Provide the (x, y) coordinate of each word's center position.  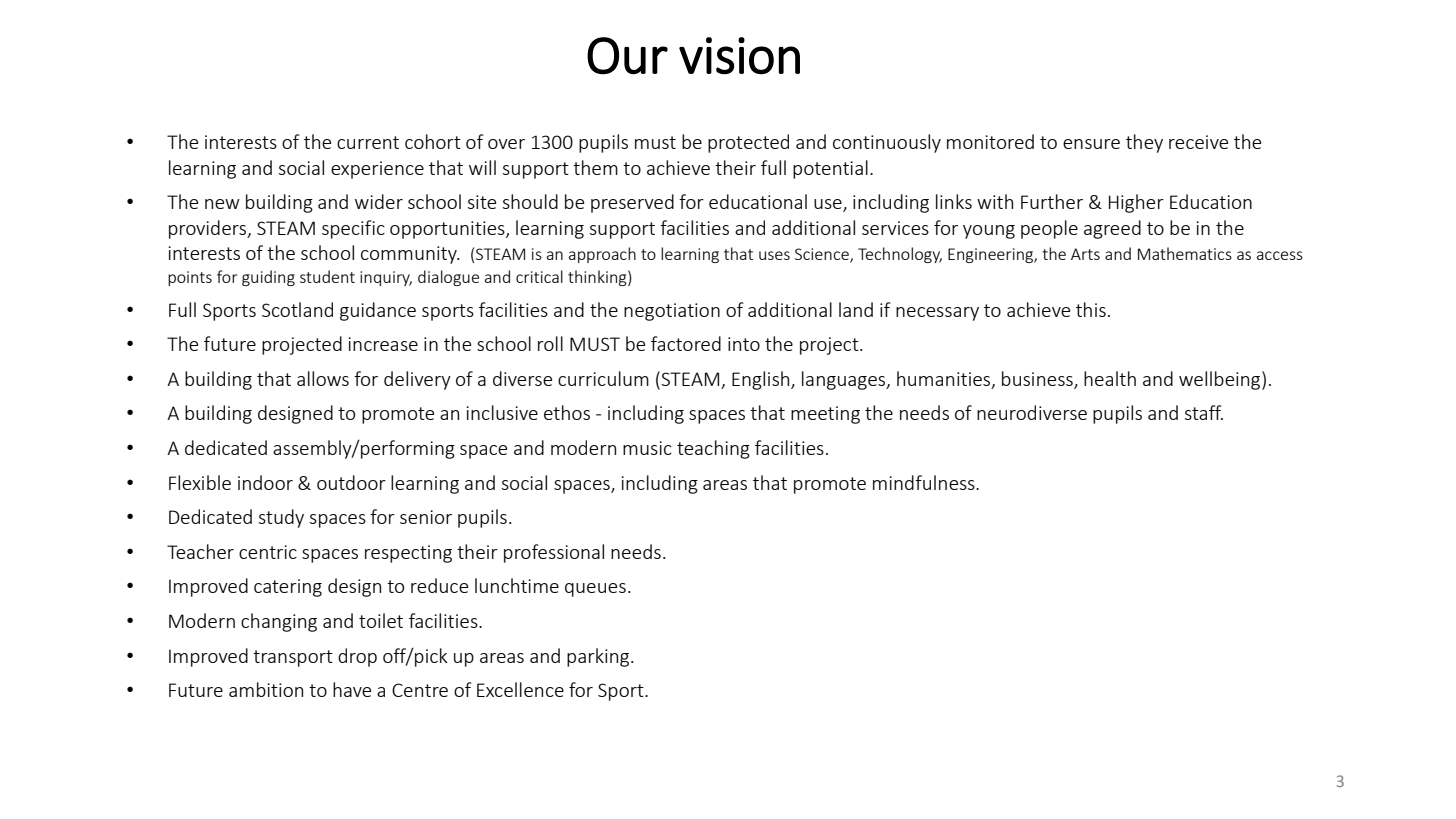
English (762, 380)
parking (599, 657)
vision (739, 56)
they (1144, 143)
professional (554, 553)
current (368, 142)
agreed (1112, 229)
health (1110, 378)
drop (357, 657)
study (281, 518)
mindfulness (925, 482)
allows (323, 378)
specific (353, 229)
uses (774, 255)
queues (595, 590)
